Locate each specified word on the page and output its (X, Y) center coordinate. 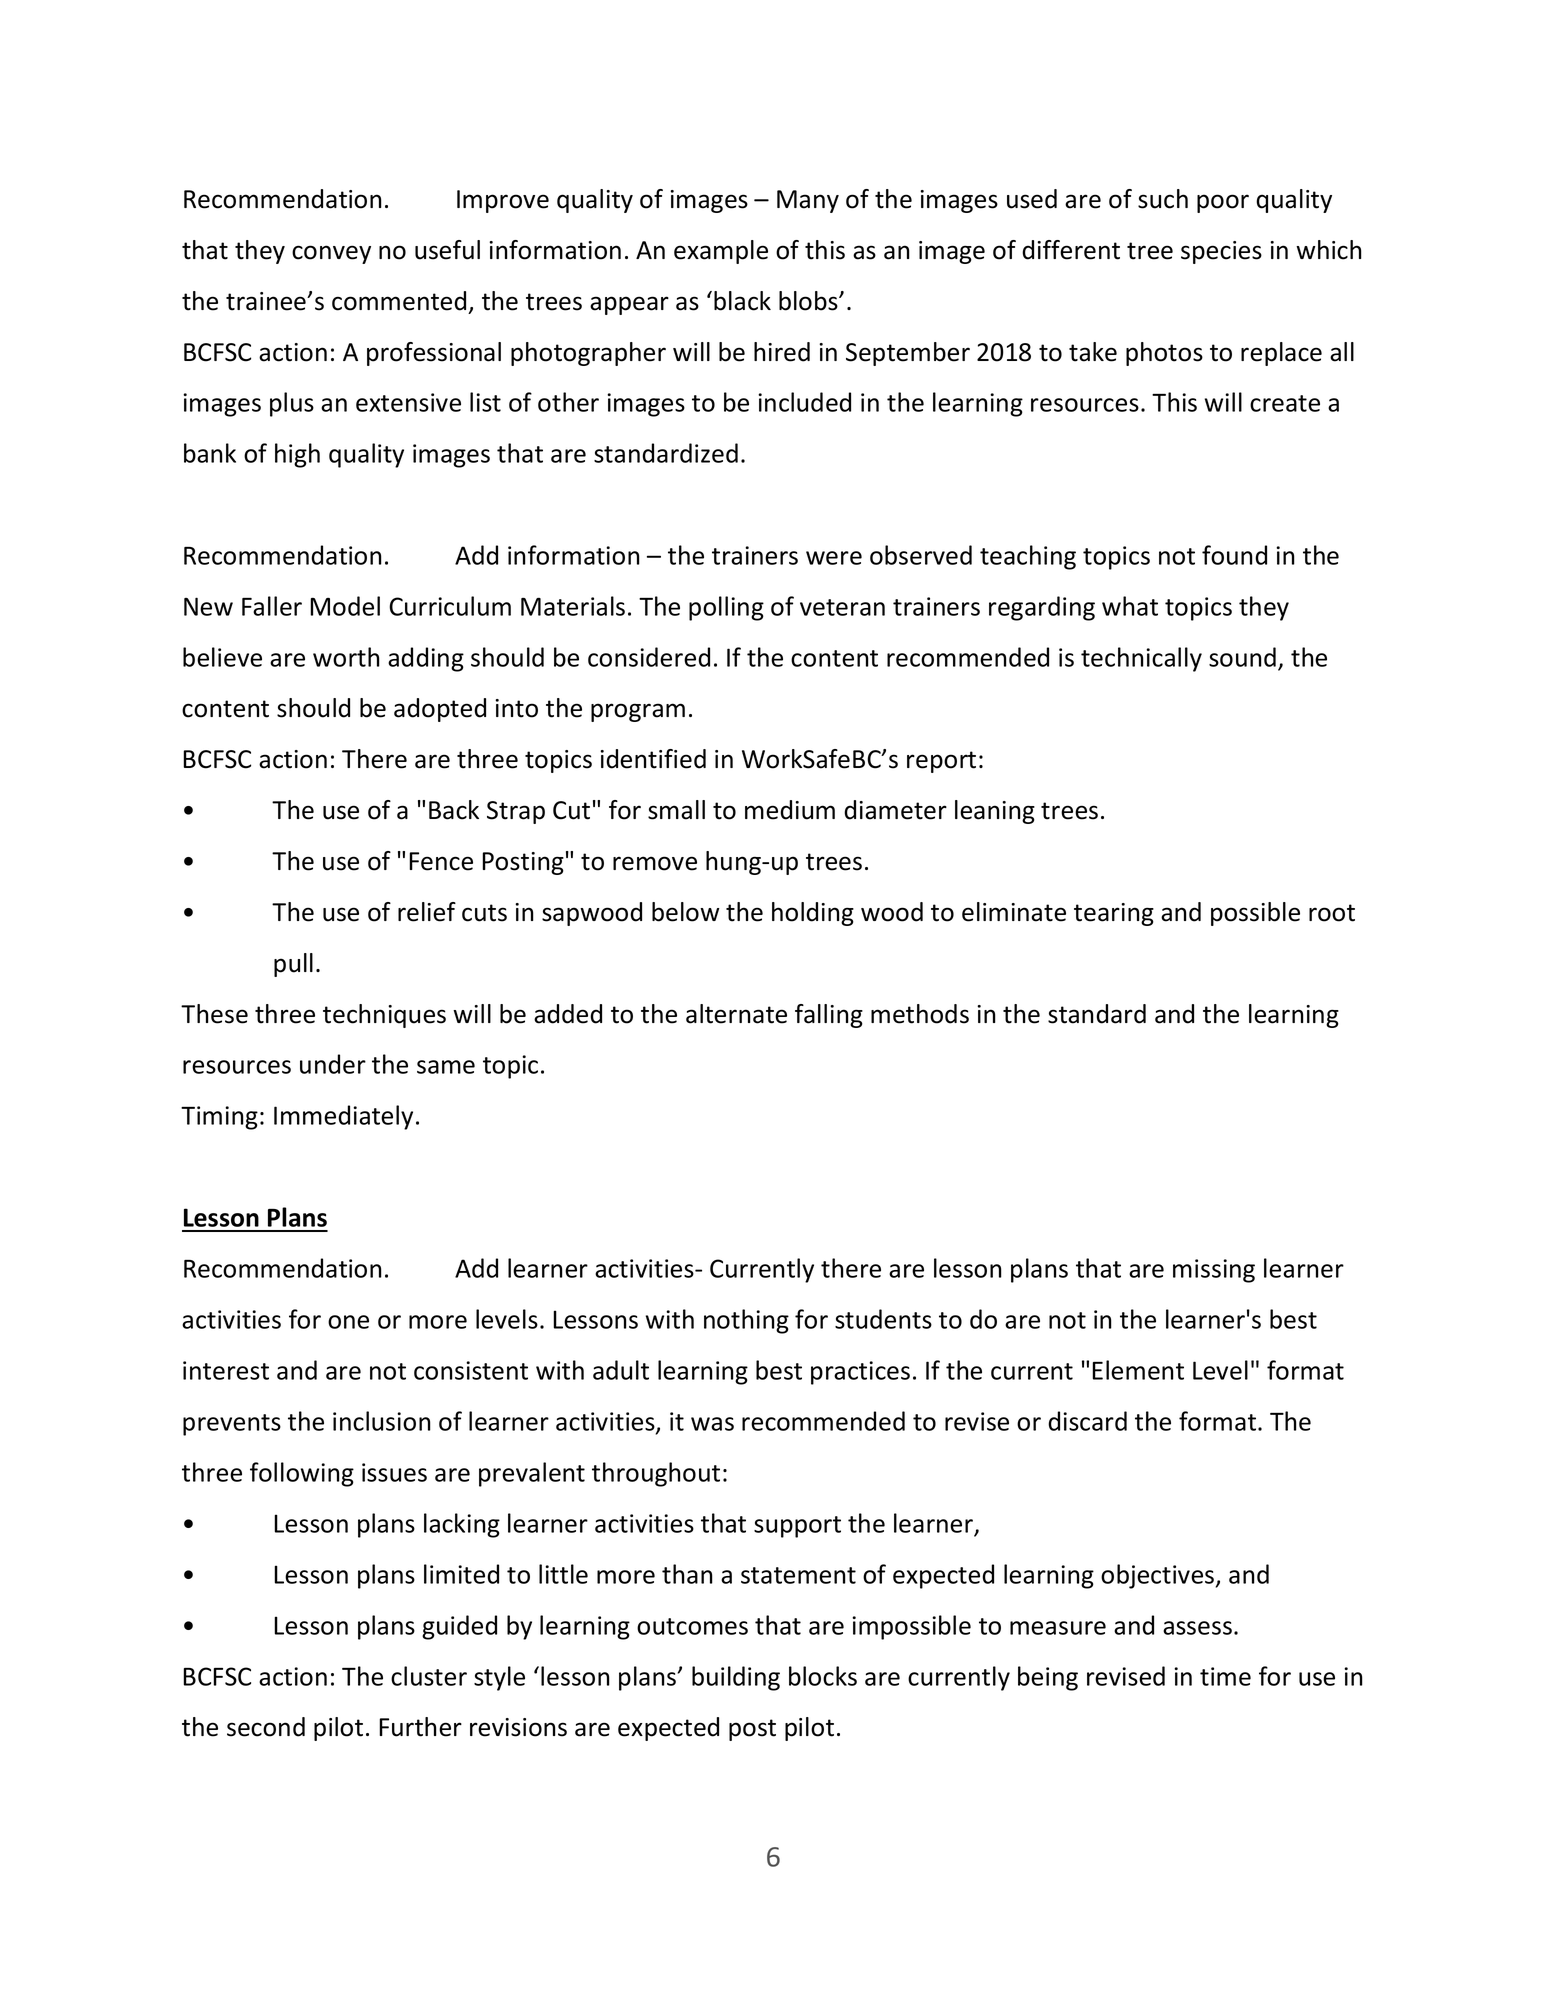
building (736, 1678)
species (1221, 252)
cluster (429, 1676)
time (1225, 1676)
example (721, 252)
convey (331, 254)
